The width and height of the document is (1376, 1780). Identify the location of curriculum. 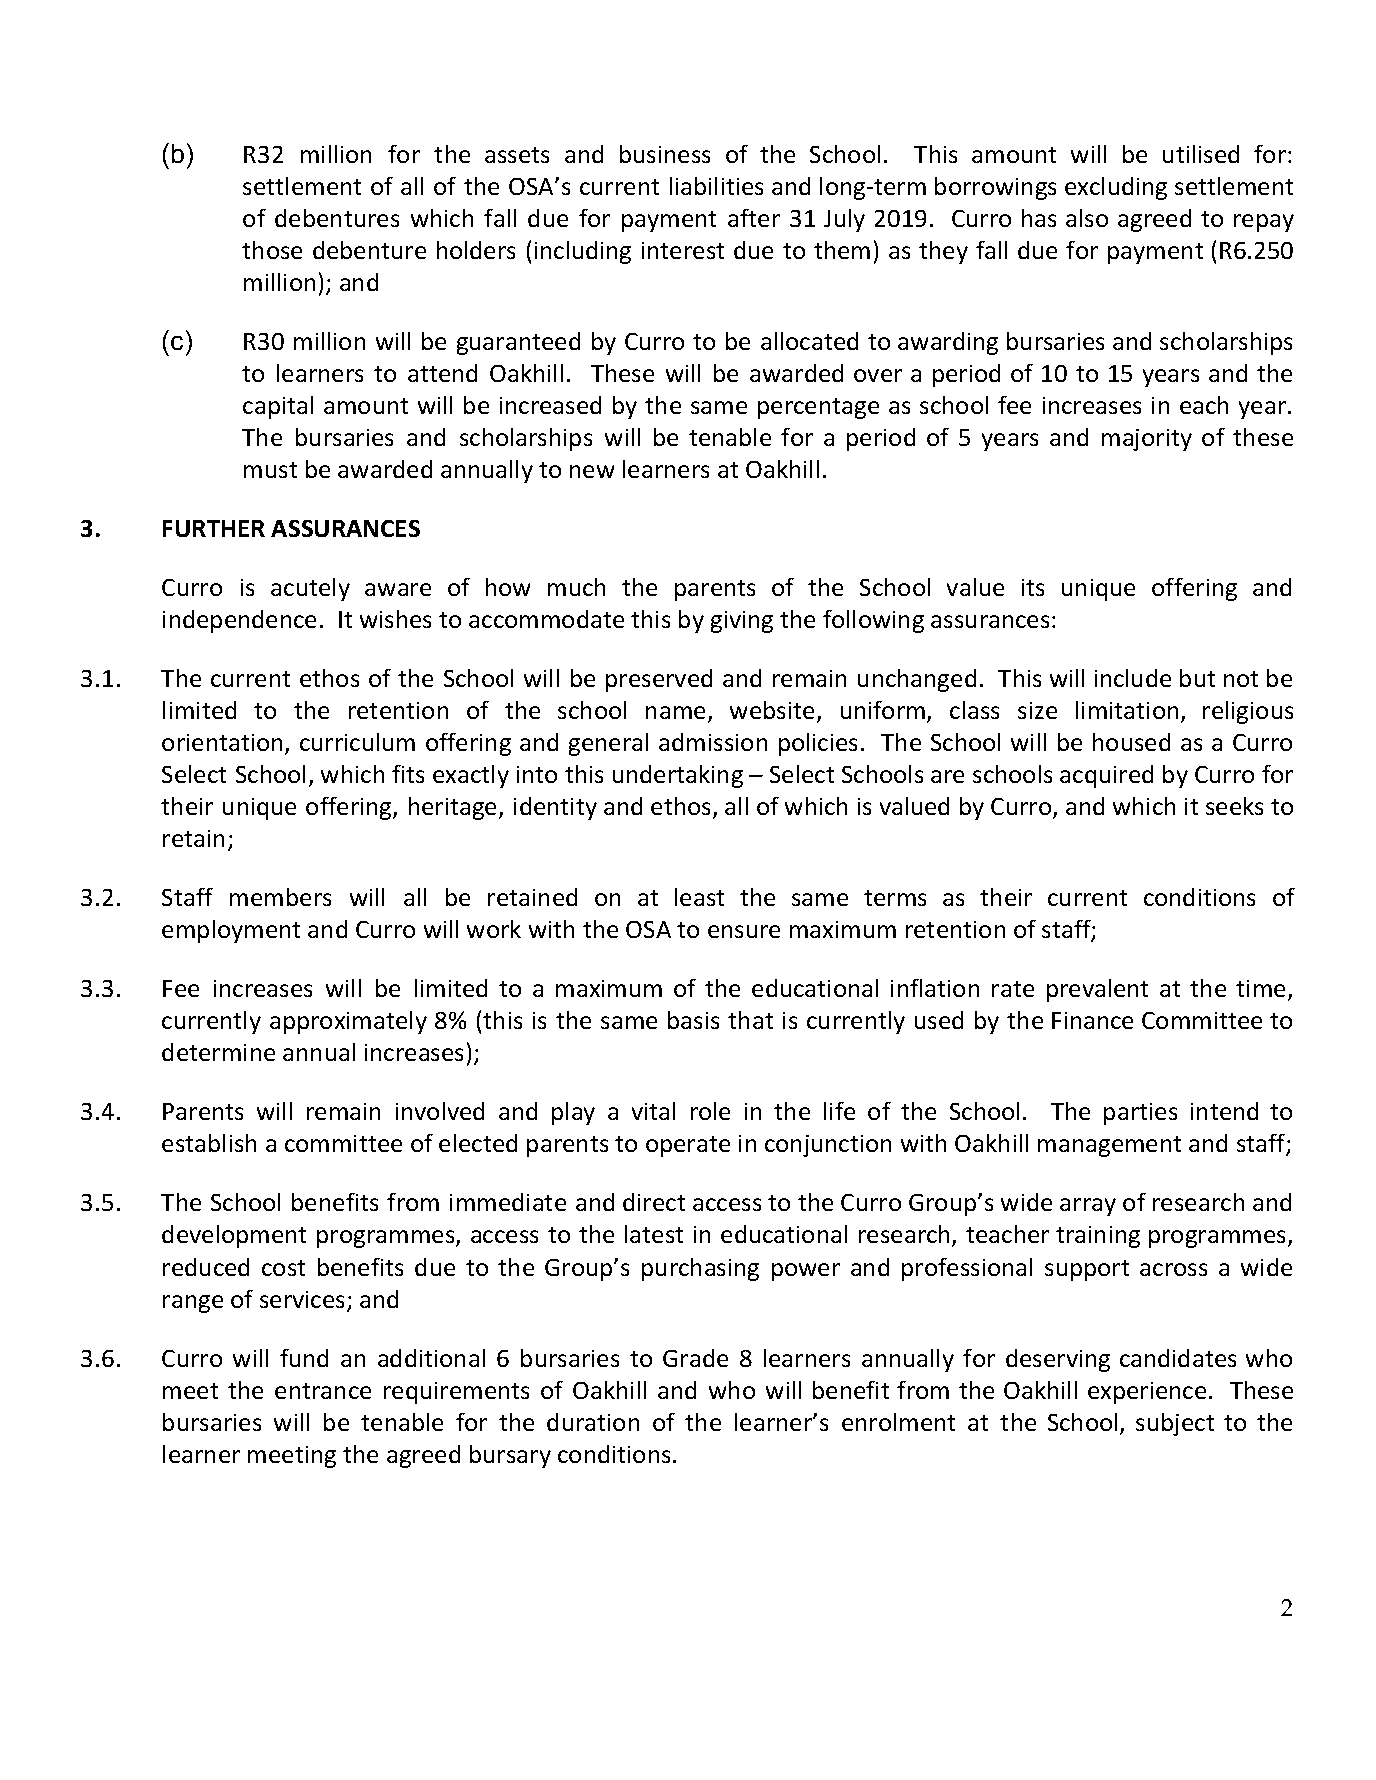
(357, 742).
